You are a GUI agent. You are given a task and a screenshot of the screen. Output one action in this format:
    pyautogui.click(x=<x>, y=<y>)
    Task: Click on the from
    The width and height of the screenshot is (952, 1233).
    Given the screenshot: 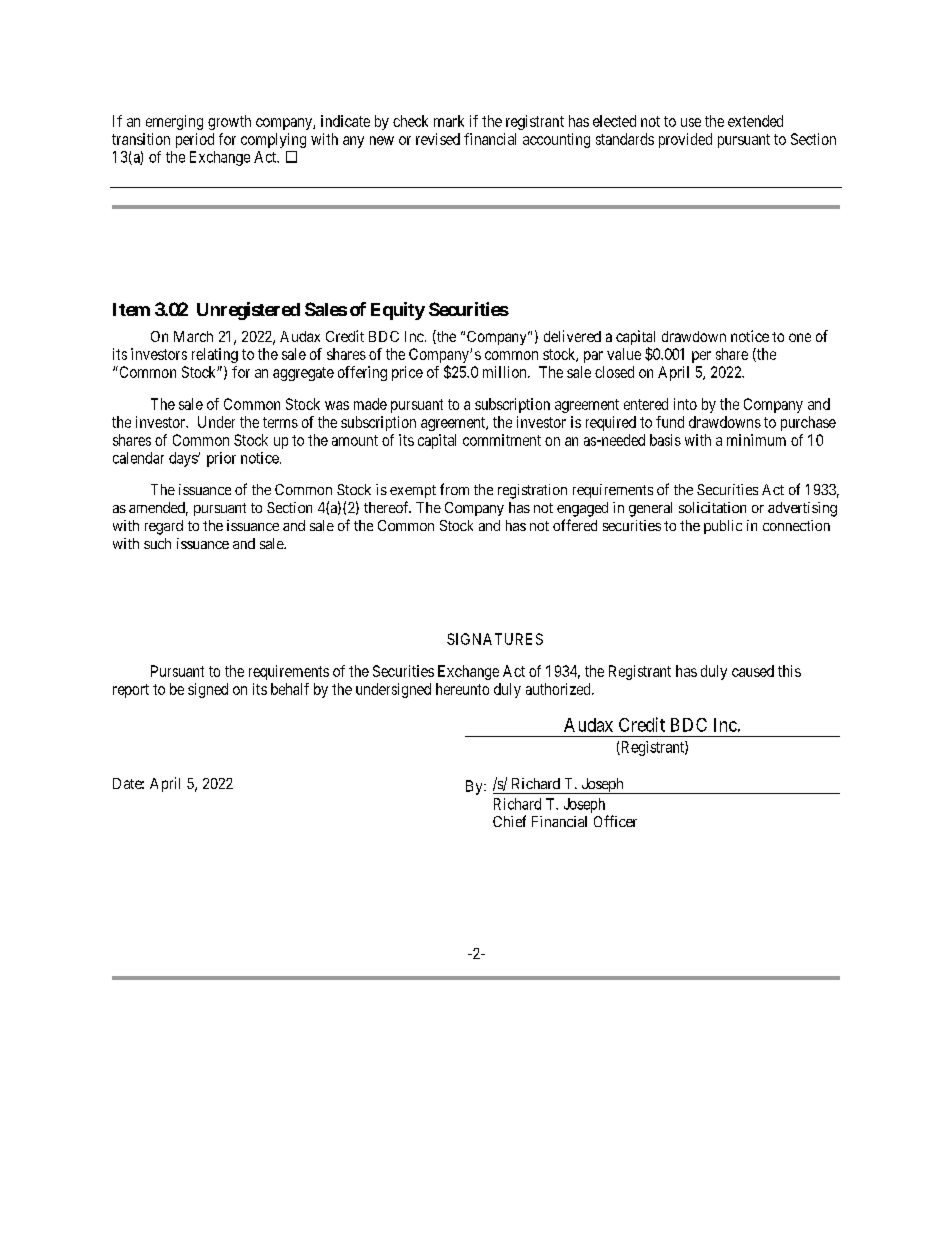 What is the action you would take?
    pyautogui.click(x=454, y=489)
